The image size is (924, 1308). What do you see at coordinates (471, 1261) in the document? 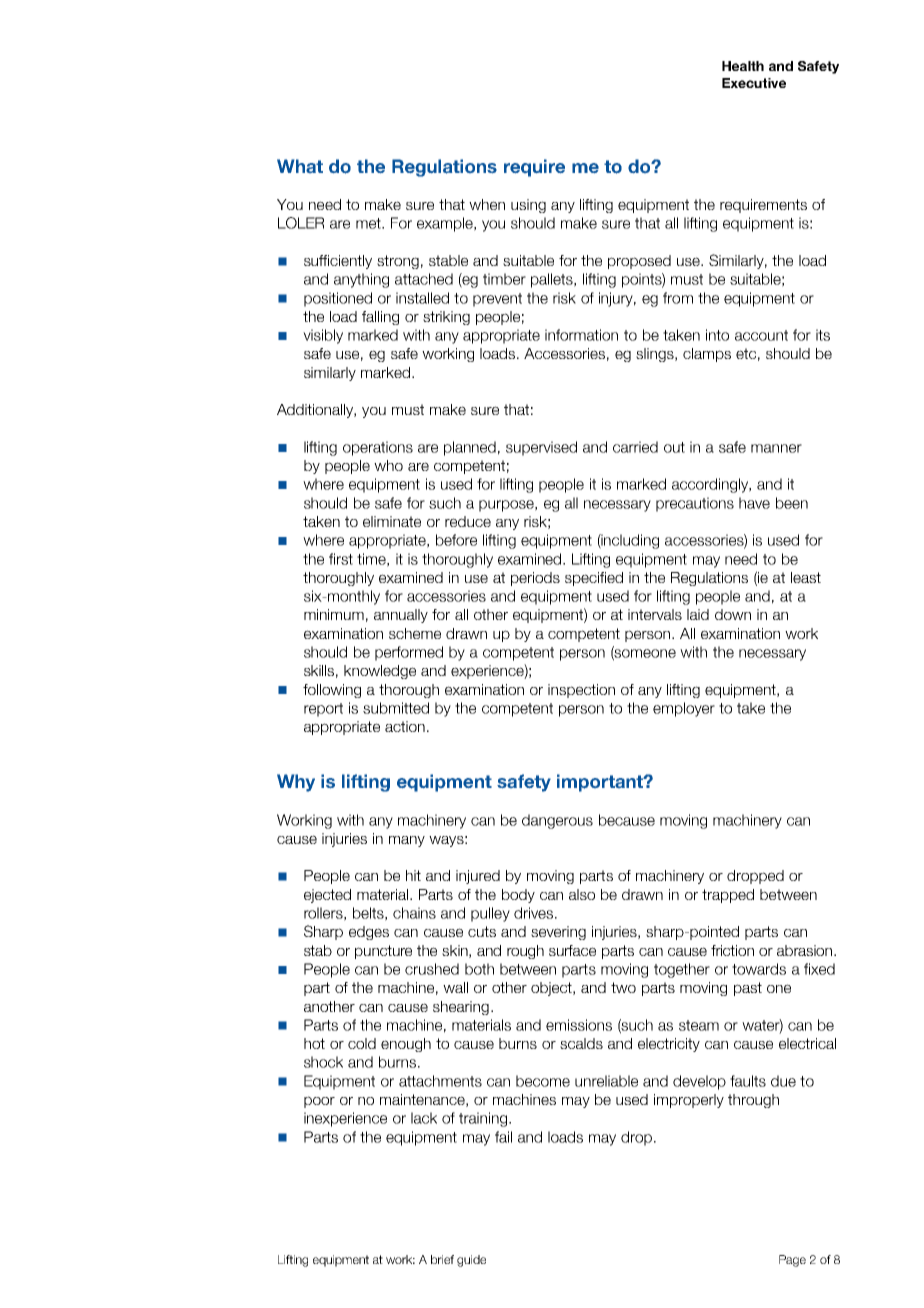
I see `guide` at bounding box center [471, 1261].
